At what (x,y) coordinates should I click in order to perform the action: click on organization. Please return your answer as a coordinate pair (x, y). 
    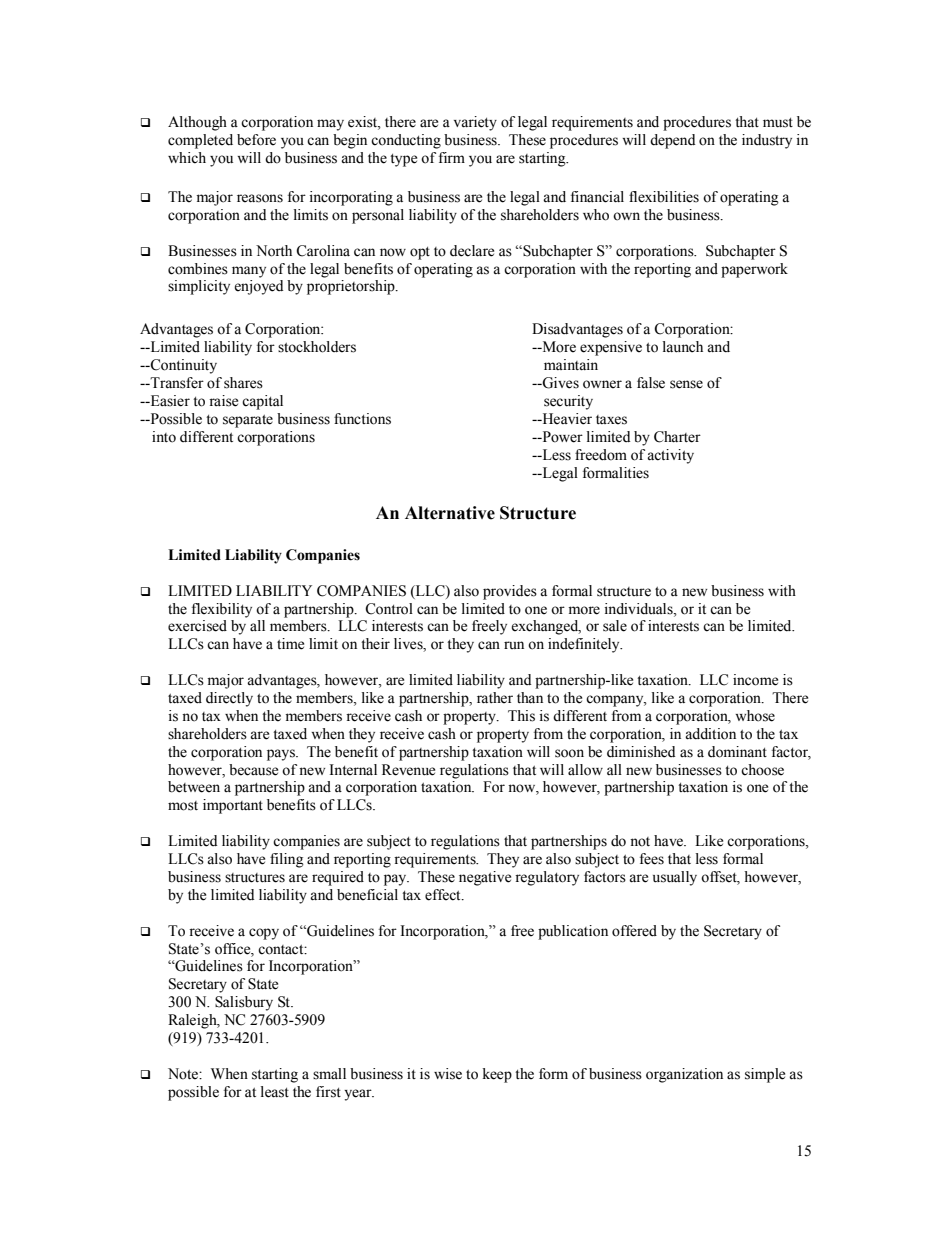
    Looking at the image, I should click on (684, 1075).
